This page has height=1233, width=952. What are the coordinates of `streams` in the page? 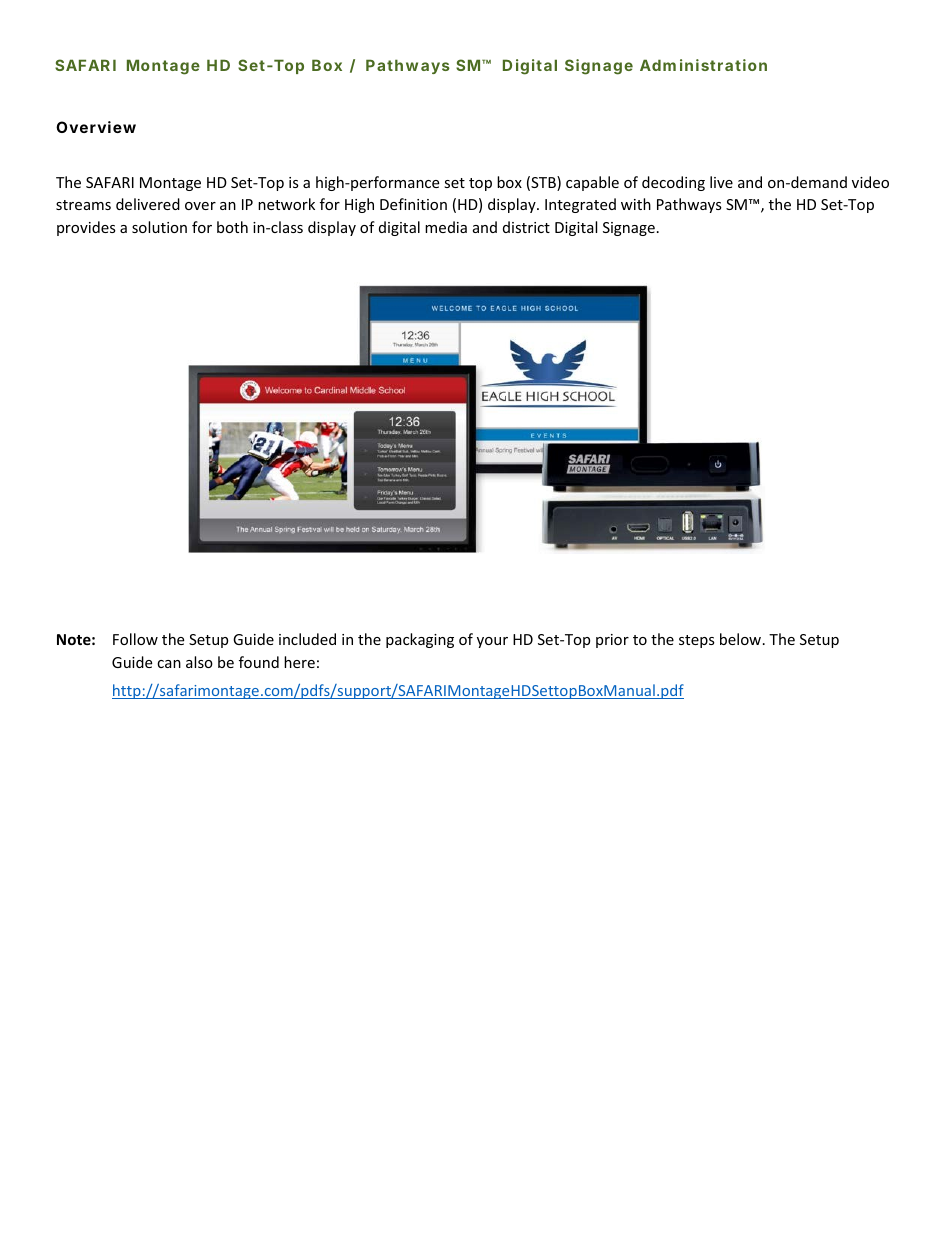 It's located at (83, 205).
